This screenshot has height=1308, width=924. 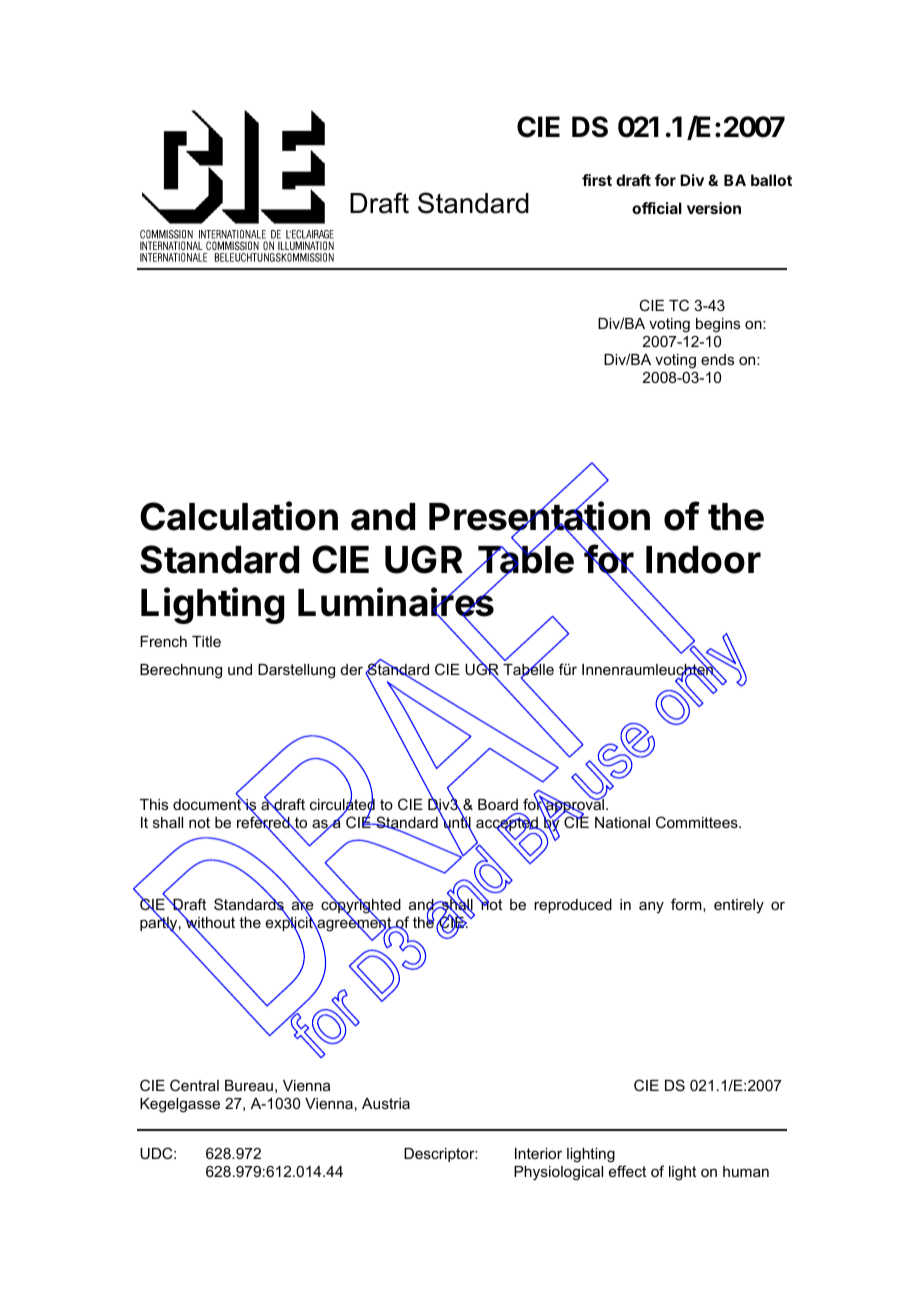 I want to click on version, so click(x=714, y=208).
